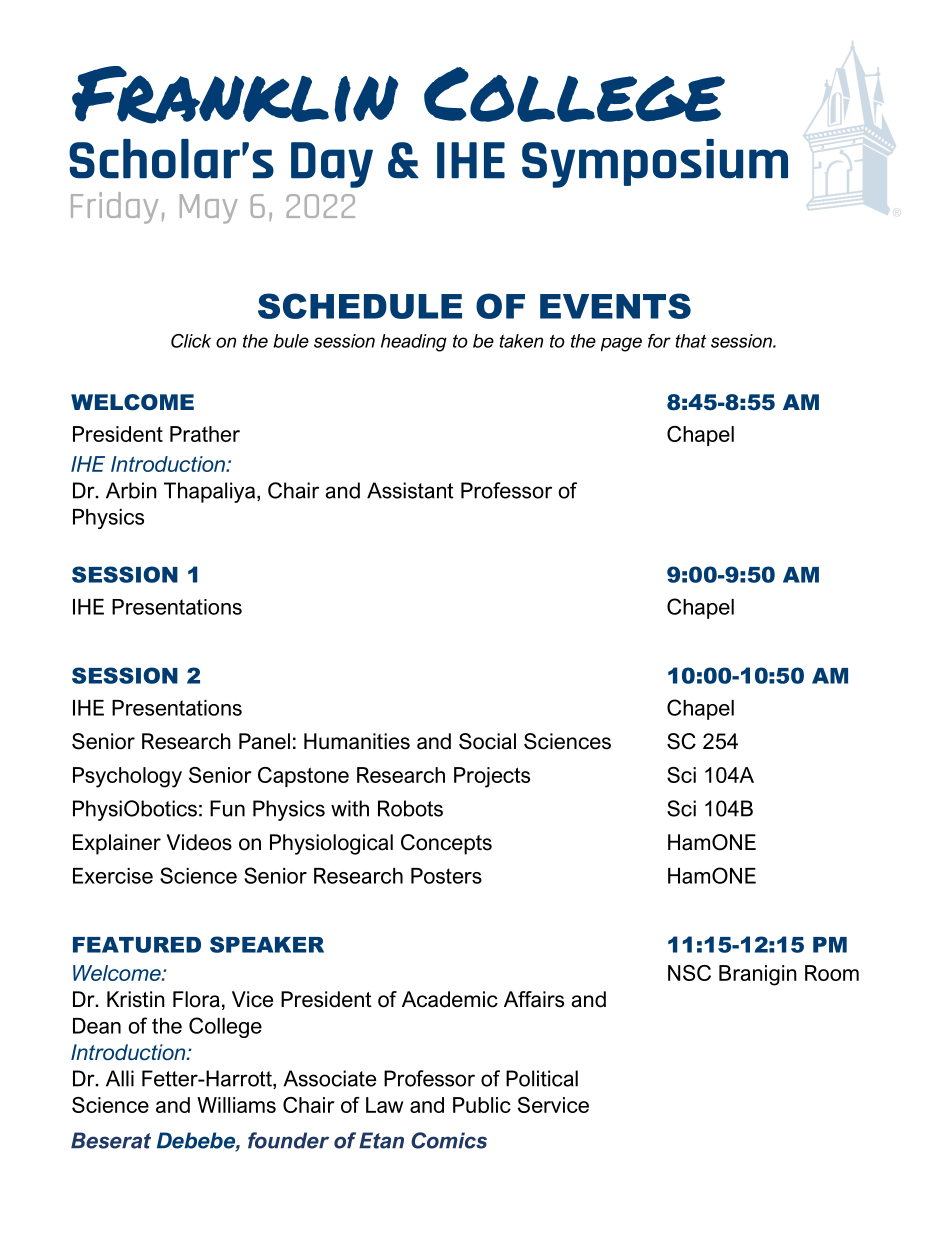  What do you see at coordinates (487, 741) in the screenshot?
I see `Social` at bounding box center [487, 741].
